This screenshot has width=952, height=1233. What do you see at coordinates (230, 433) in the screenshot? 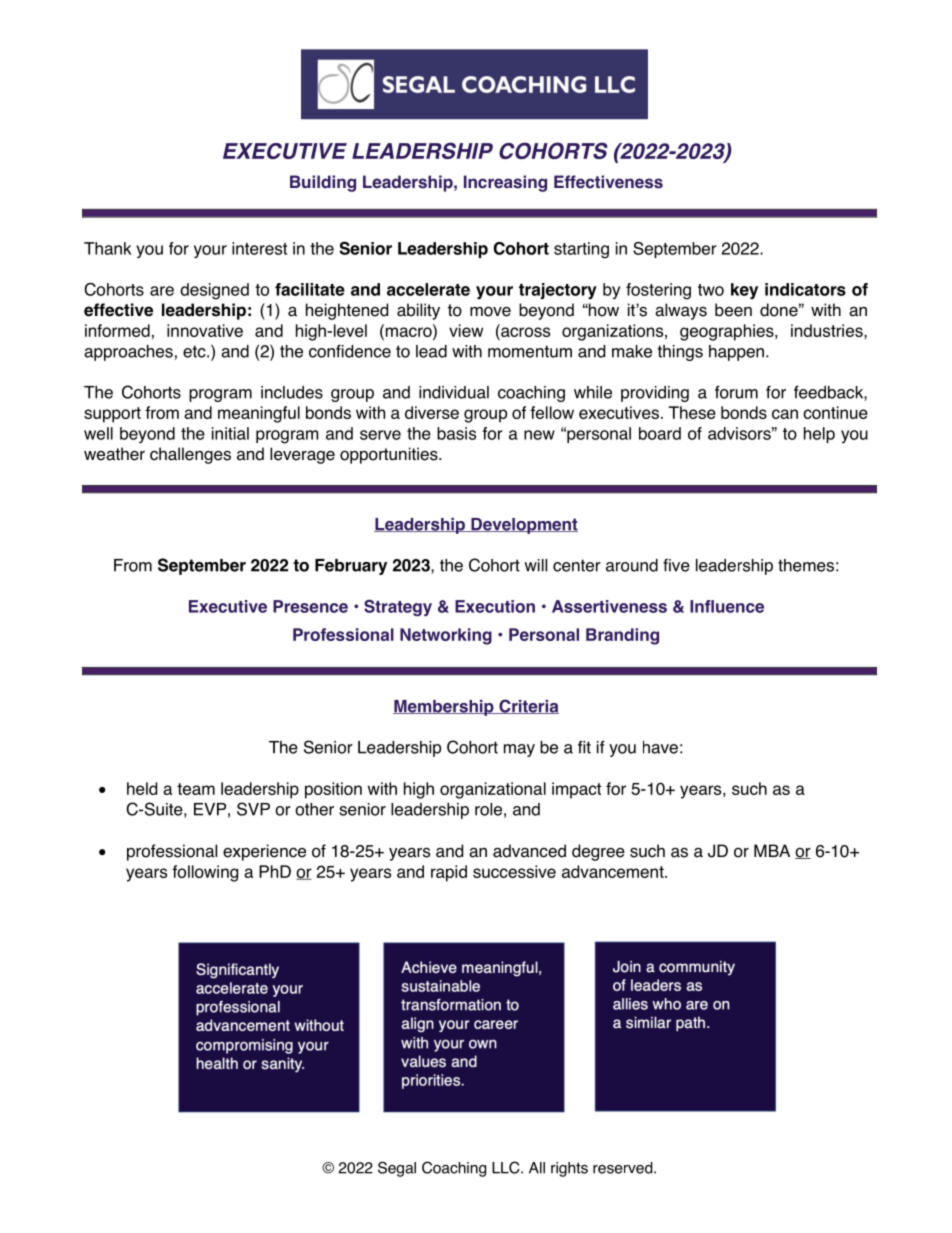
I see `initial` at bounding box center [230, 433].
